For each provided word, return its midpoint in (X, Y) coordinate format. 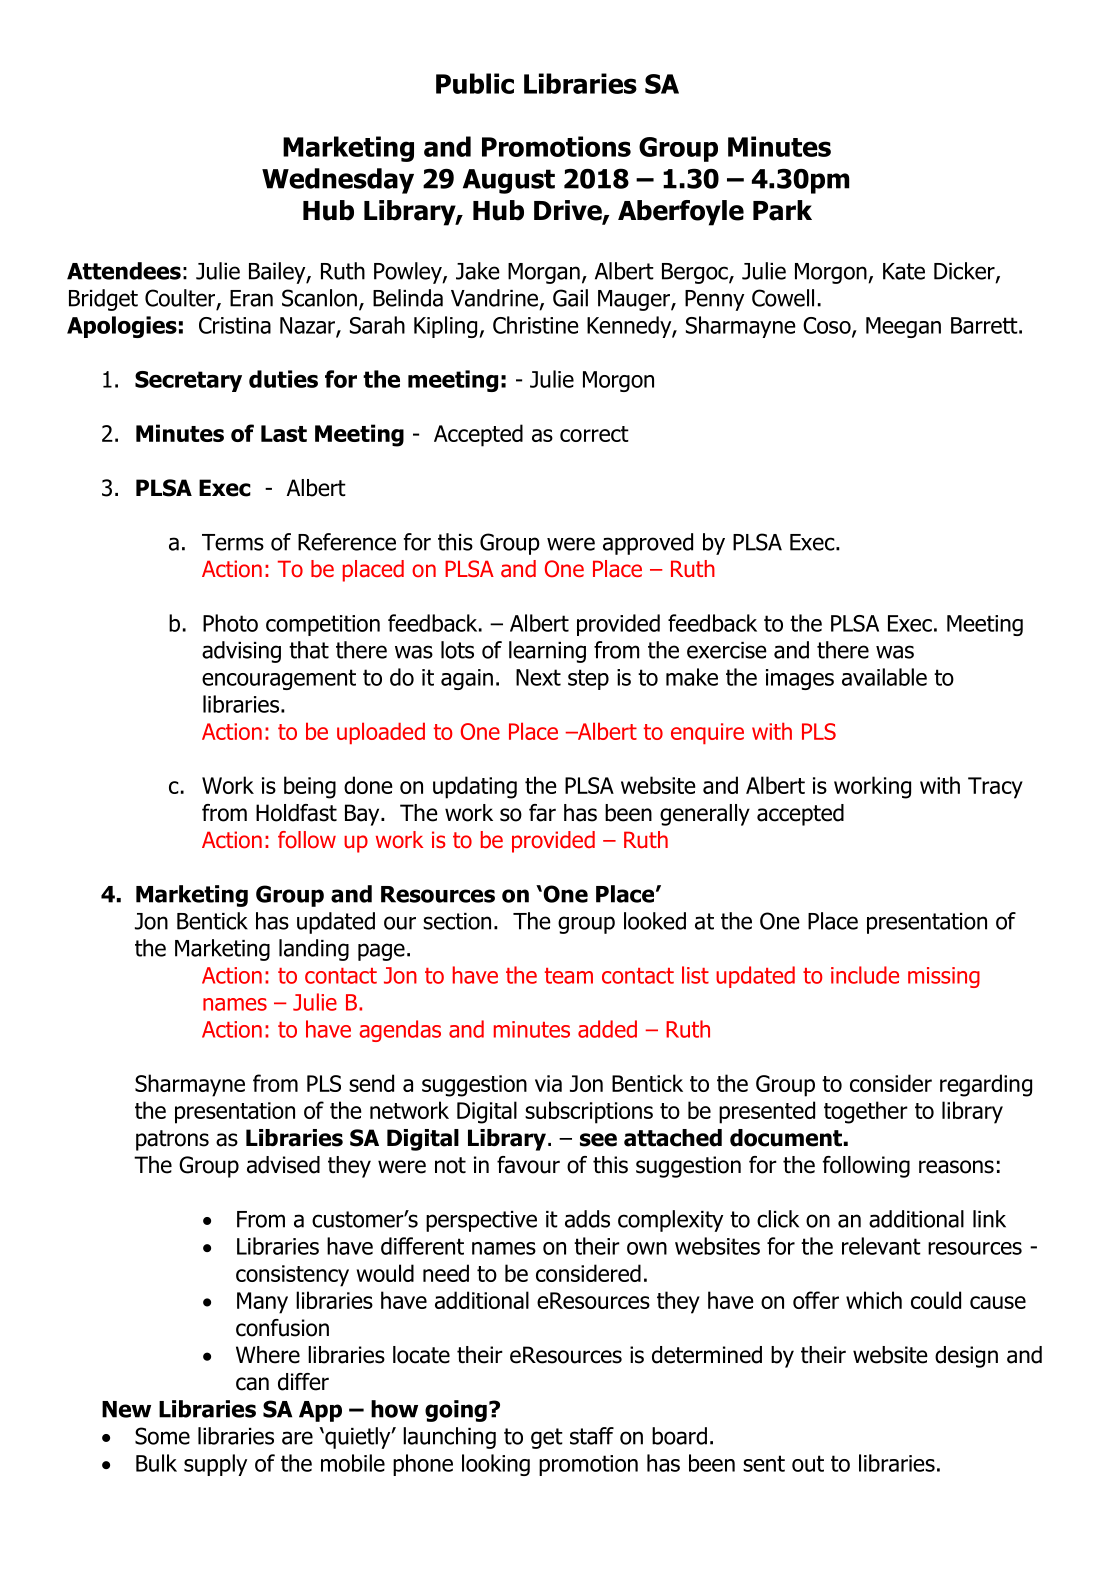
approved (648, 544)
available (884, 677)
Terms (233, 542)
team (569, 976)
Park (782, 210)
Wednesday (338, 181)
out (808, 1463)
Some (162, 1436)
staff (592, 1436)
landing (314, 950)
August (509, 181)
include (865, 975)
